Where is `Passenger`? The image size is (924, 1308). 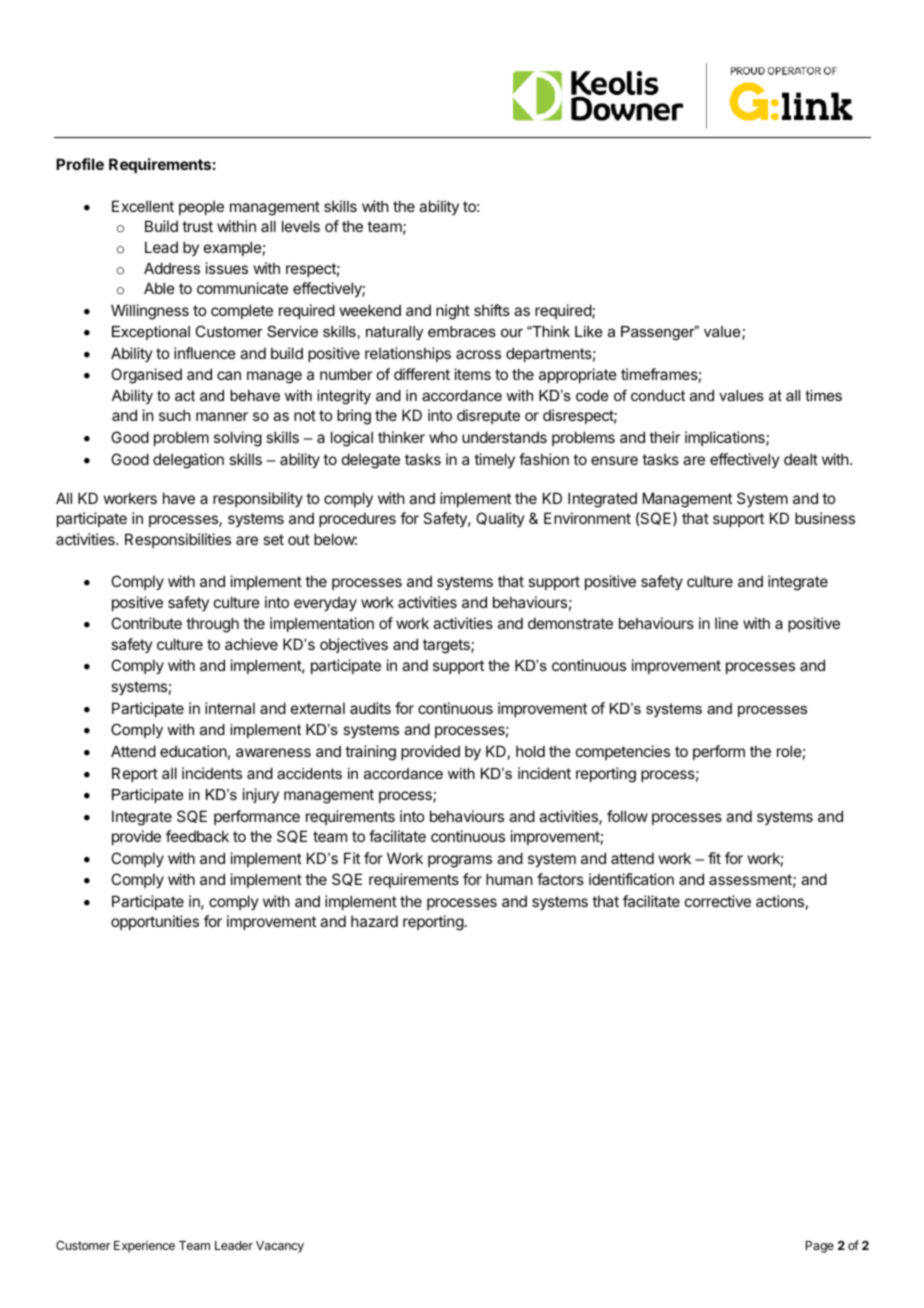 Passenger is located at coordinates (659, 333).
